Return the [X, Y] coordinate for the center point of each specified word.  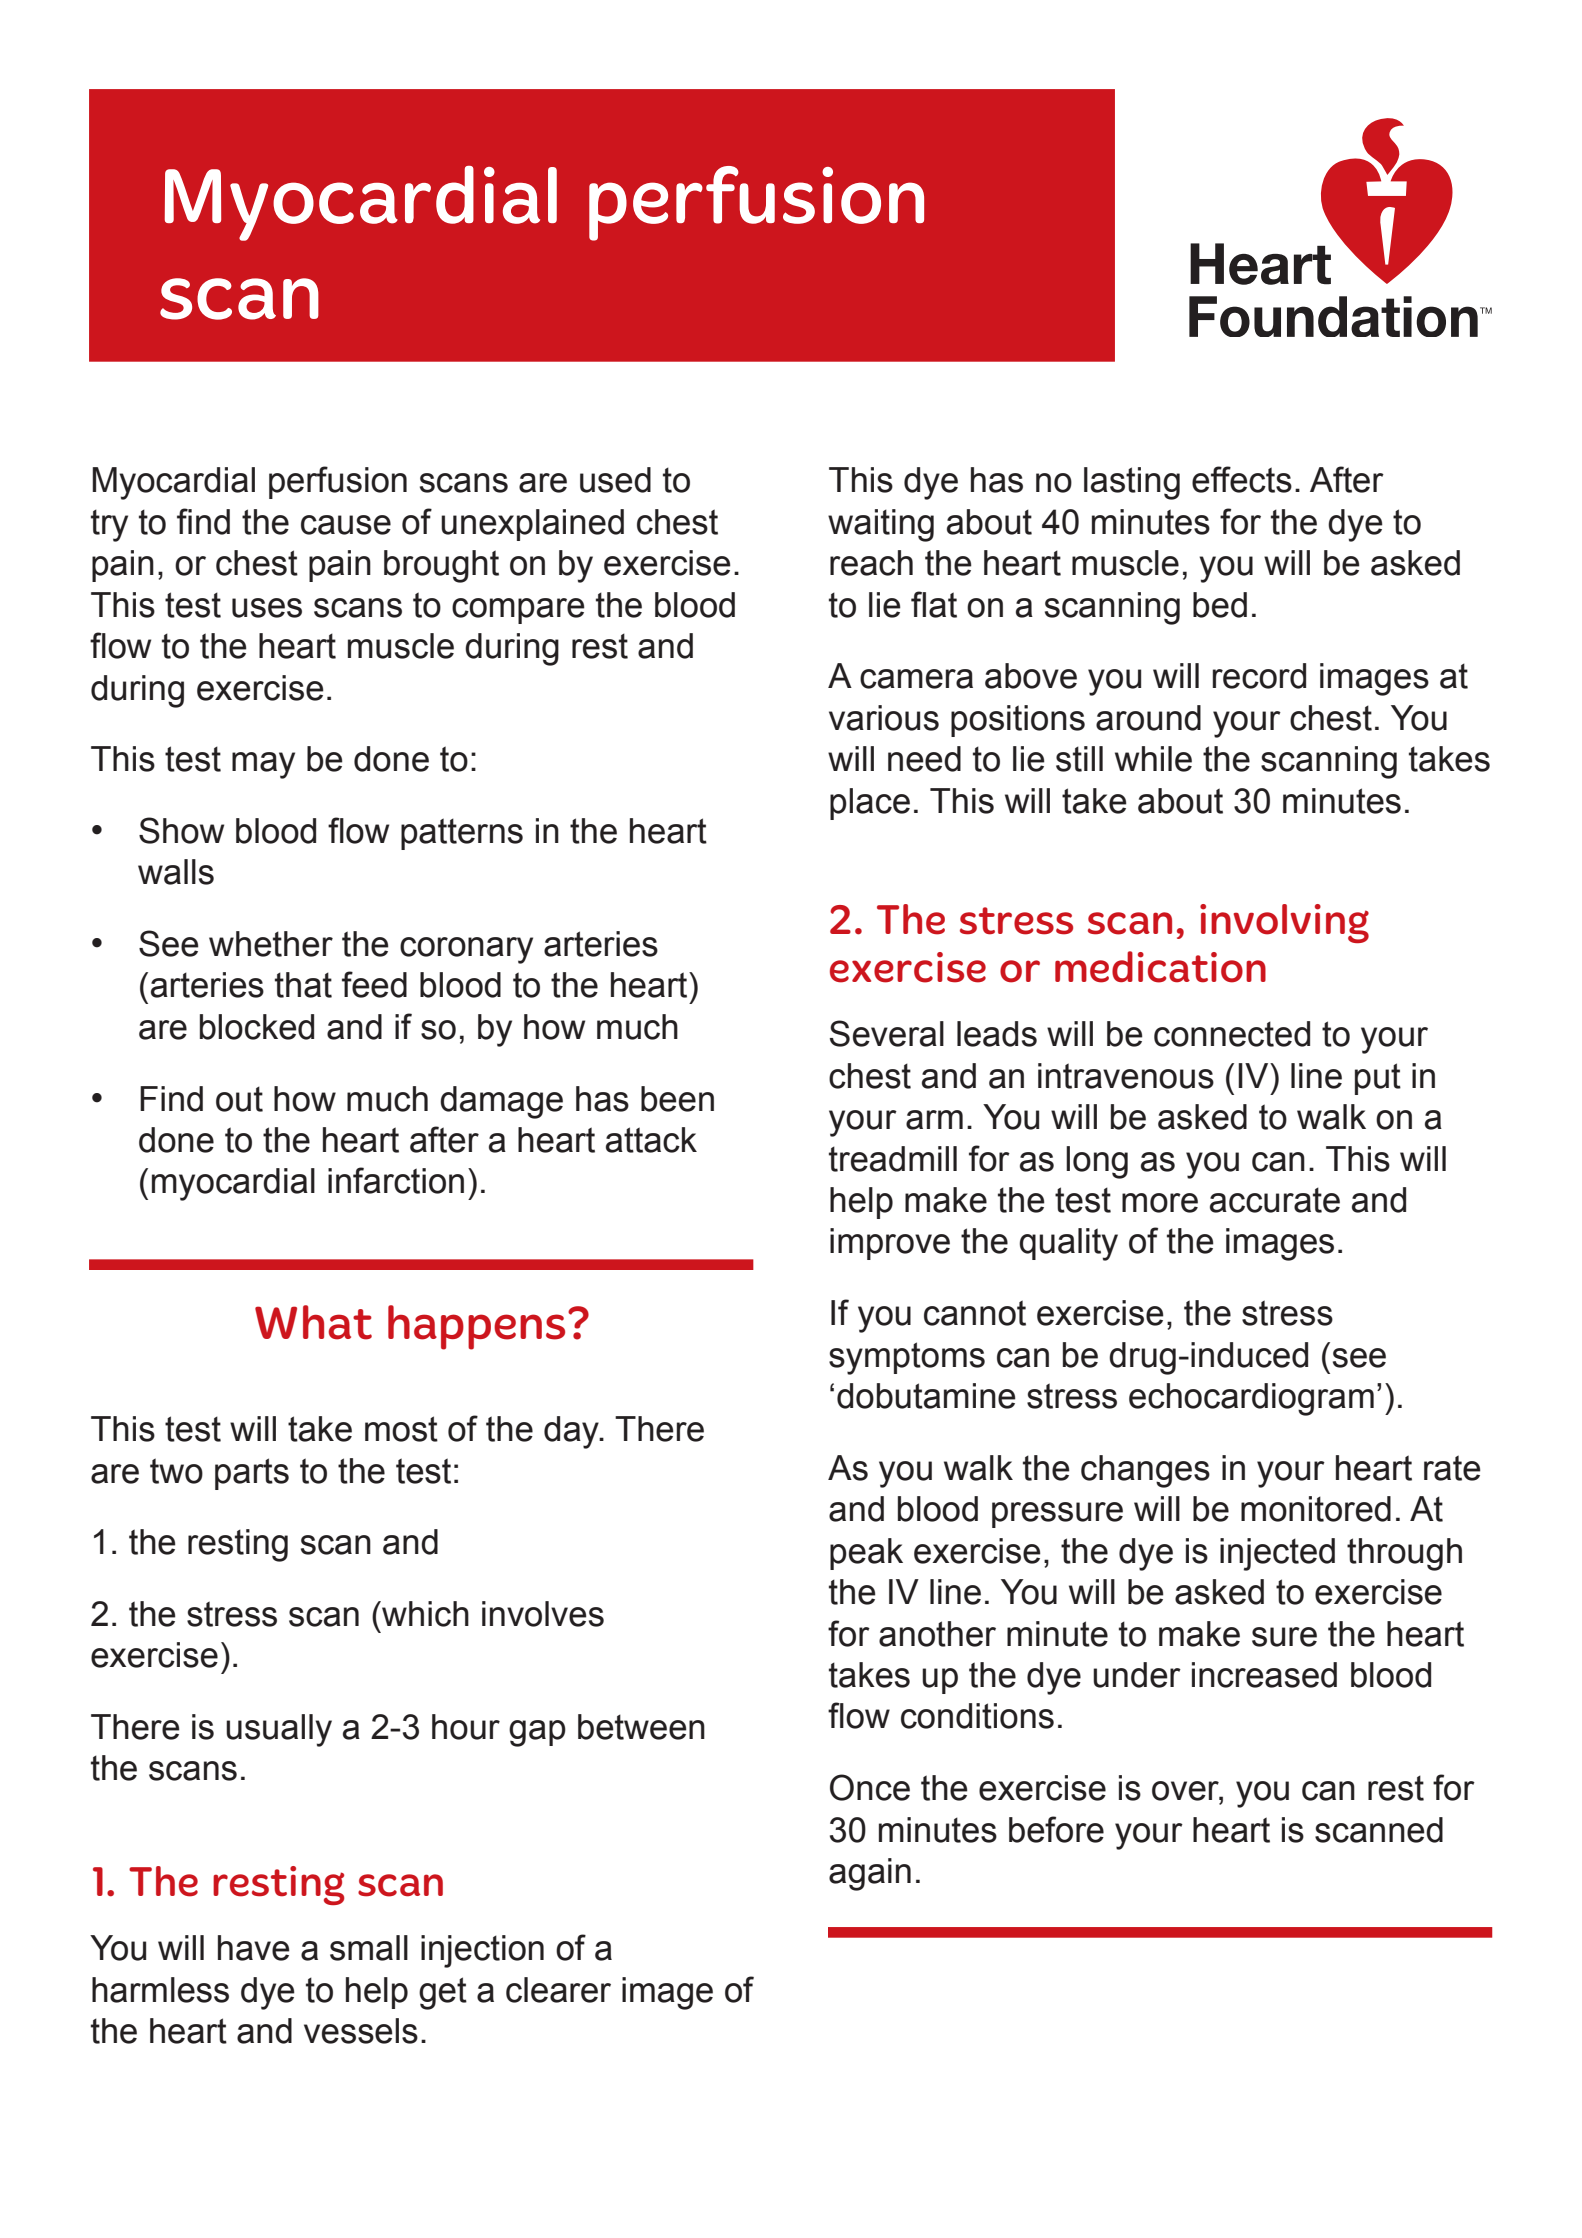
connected [1232, 1034]
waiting [881, 525]
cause [346, 525]
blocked [257, 1027]
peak [866, 1554]
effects [1242, 479]
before [1056, 1829]
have [254, 1948]
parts [252, 1474]
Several [887, 1033]
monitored [1316, 1509]
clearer [558, 1990]
